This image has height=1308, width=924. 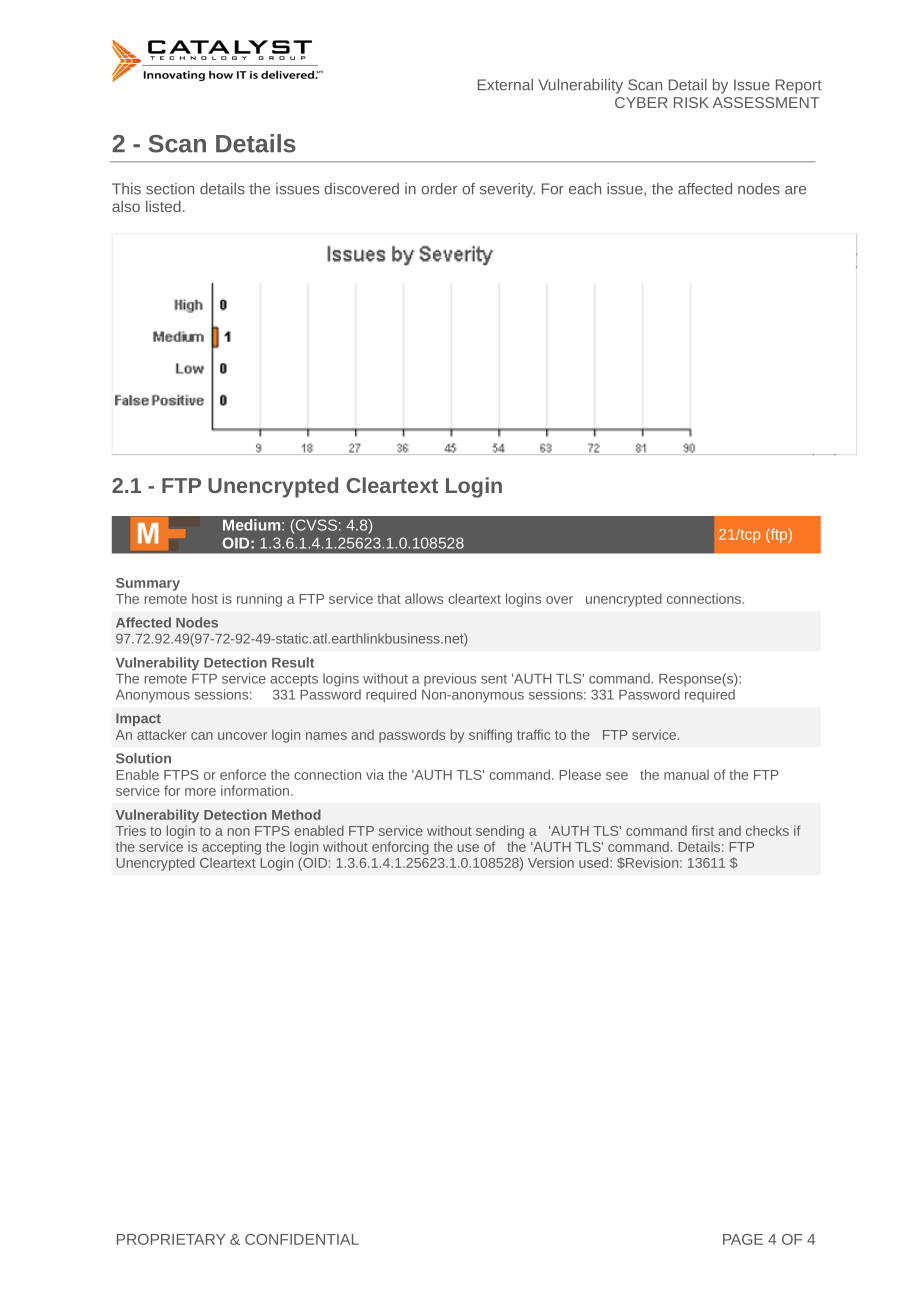 I want to click on External, so click(x=505, y=85).
